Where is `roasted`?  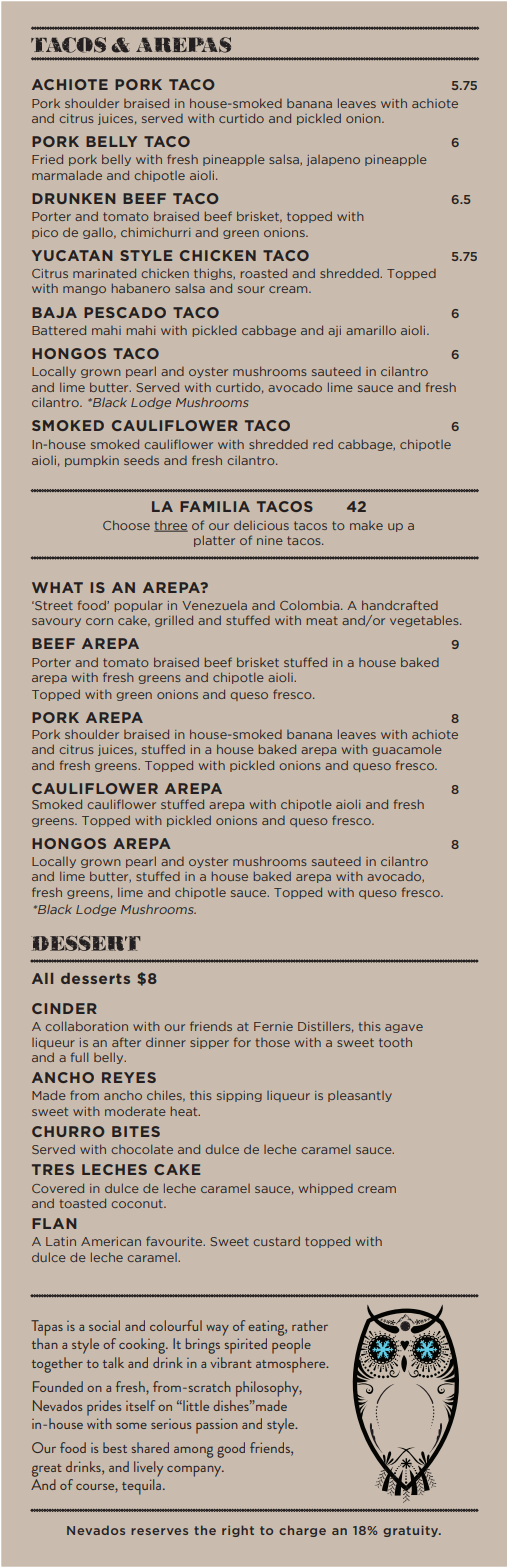 roasted is located at coordinates (264, 273).
